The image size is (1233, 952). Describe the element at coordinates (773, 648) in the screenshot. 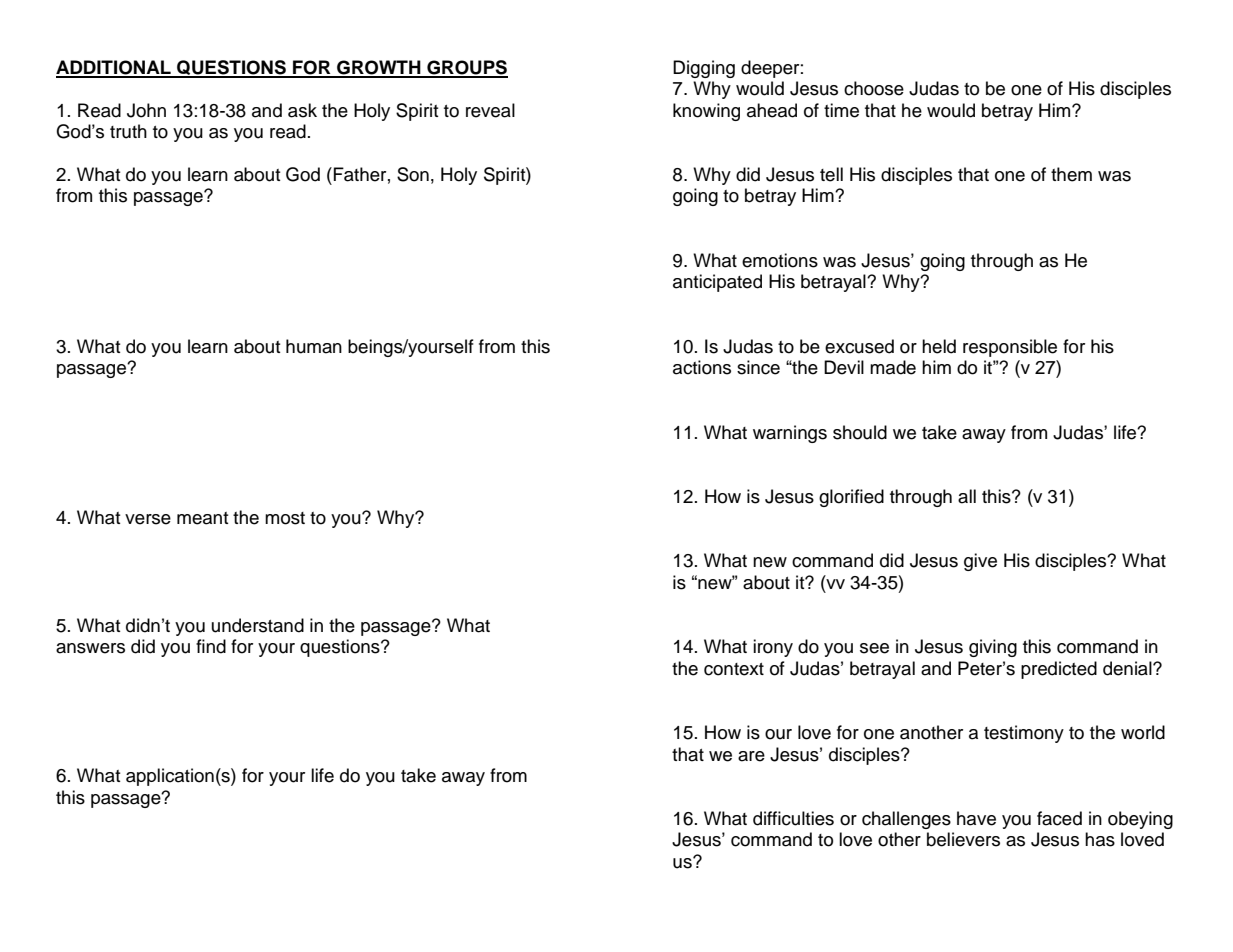

I see `irony` at that location.
